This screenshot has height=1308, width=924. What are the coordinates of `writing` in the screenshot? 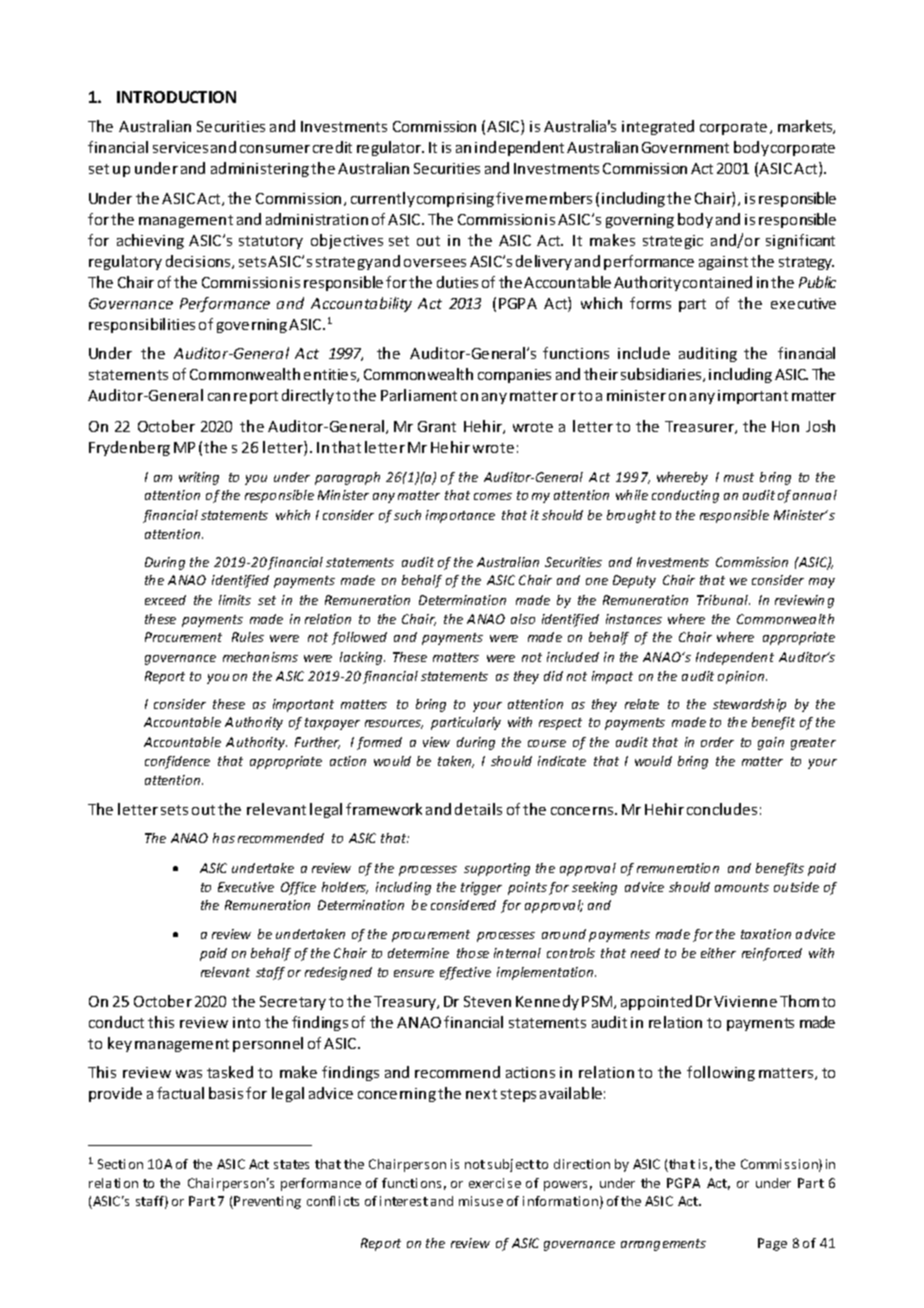 It's located at (199, 478).
